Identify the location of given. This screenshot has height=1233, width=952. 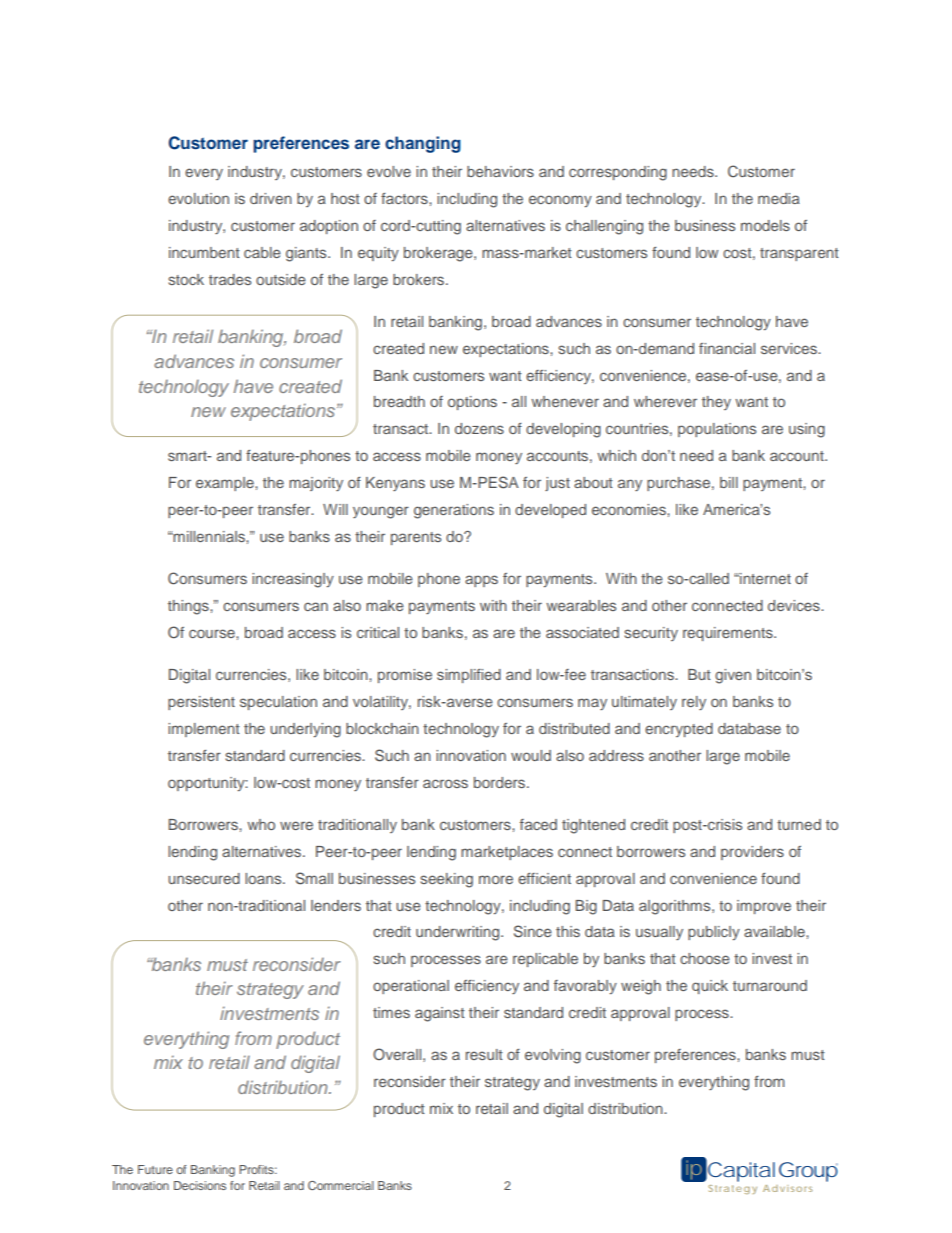
(733, 676).
